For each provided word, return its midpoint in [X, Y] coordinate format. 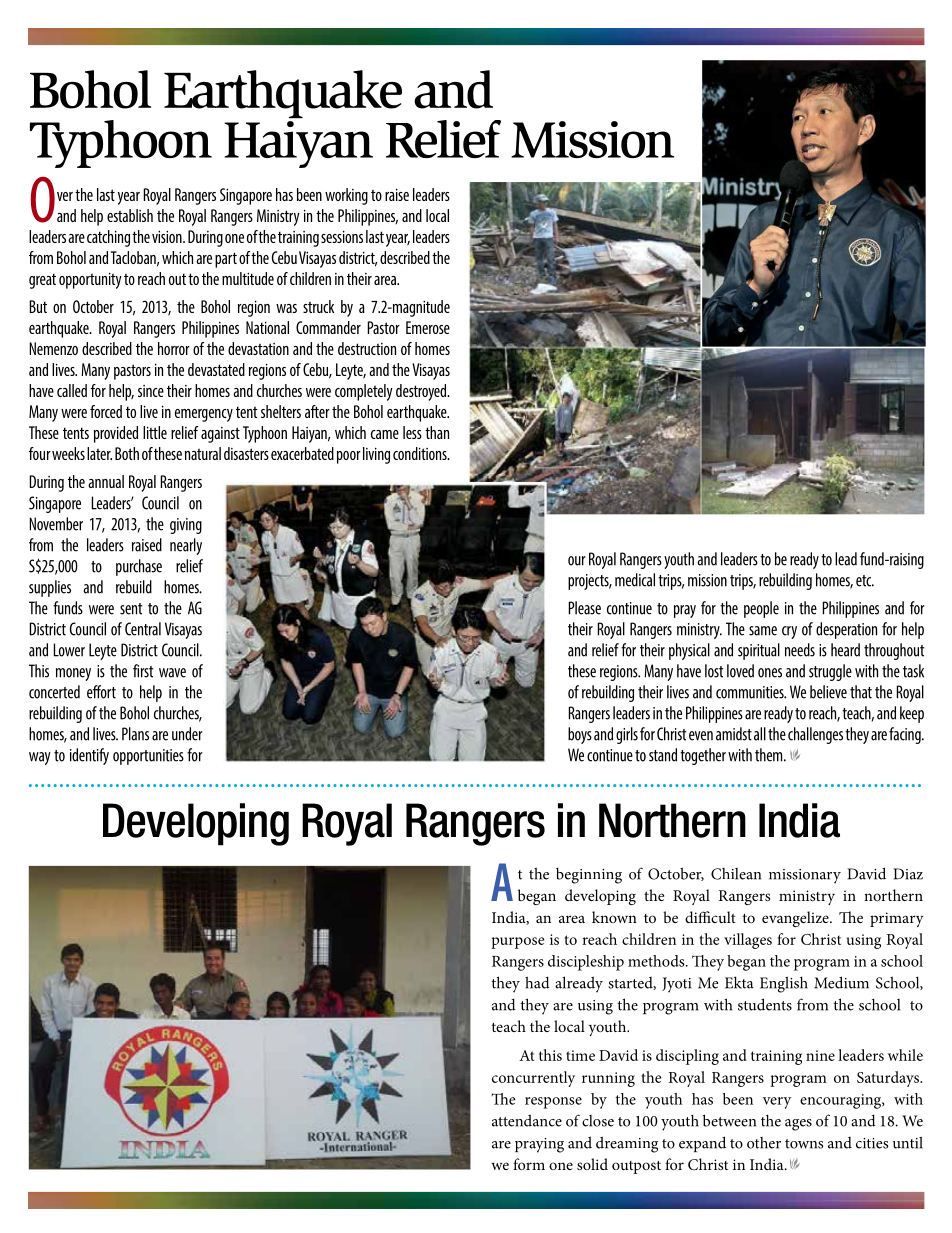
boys [580, 735]
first [143, 671]
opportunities [148, 757]
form [529, 1164]
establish [130, 215]
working [346, 196]
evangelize [796, 919]
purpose [518, 943]
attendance [527, 1120]
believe [828, 692]
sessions [342, 236]
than [437, 432]
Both [127, 453]
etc [865, 581]
